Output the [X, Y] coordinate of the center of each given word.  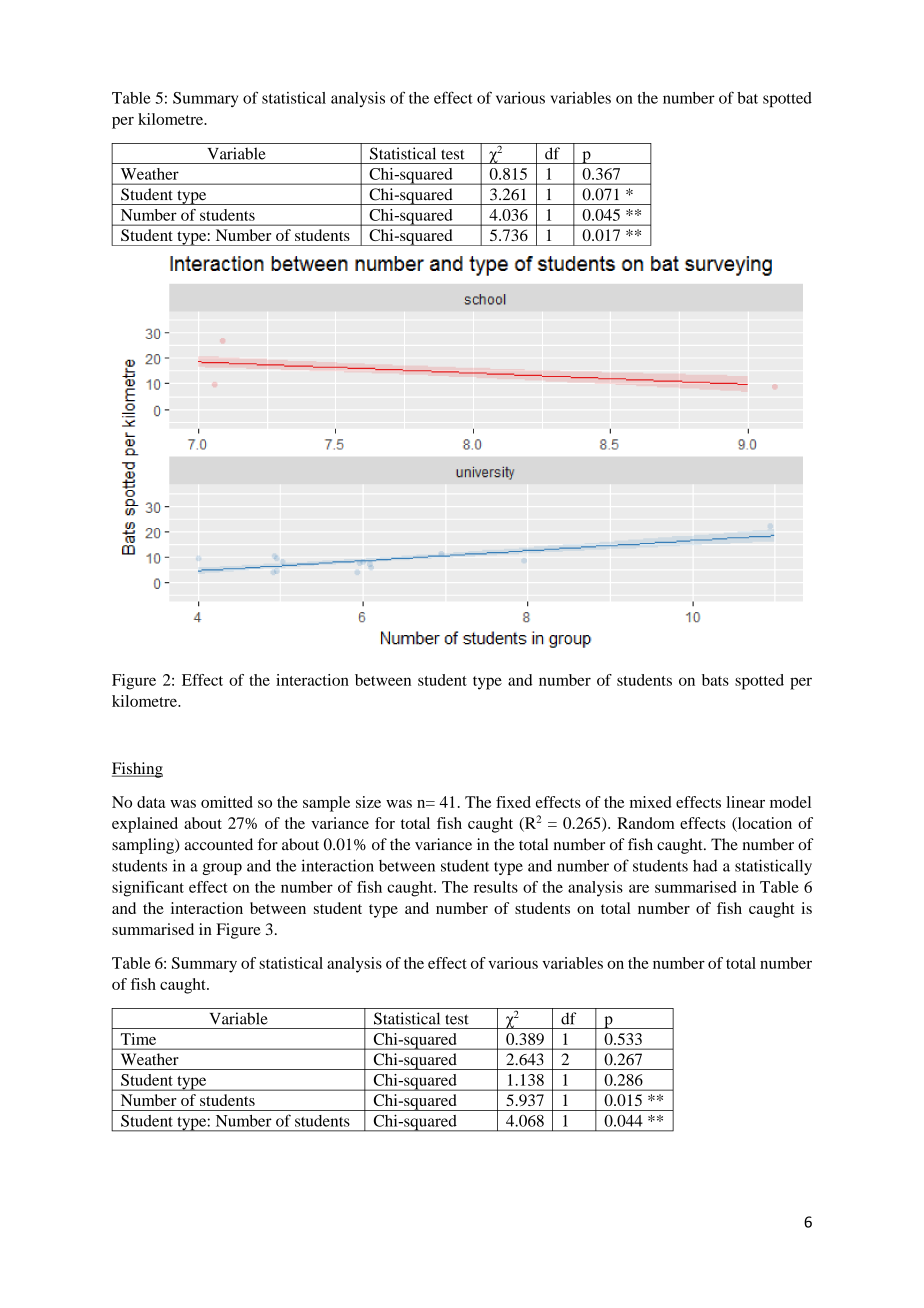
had [705, 866]
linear [745, 802]
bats [715, 680]
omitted [227, 802]
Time [138, 1039]
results [496, 887]
